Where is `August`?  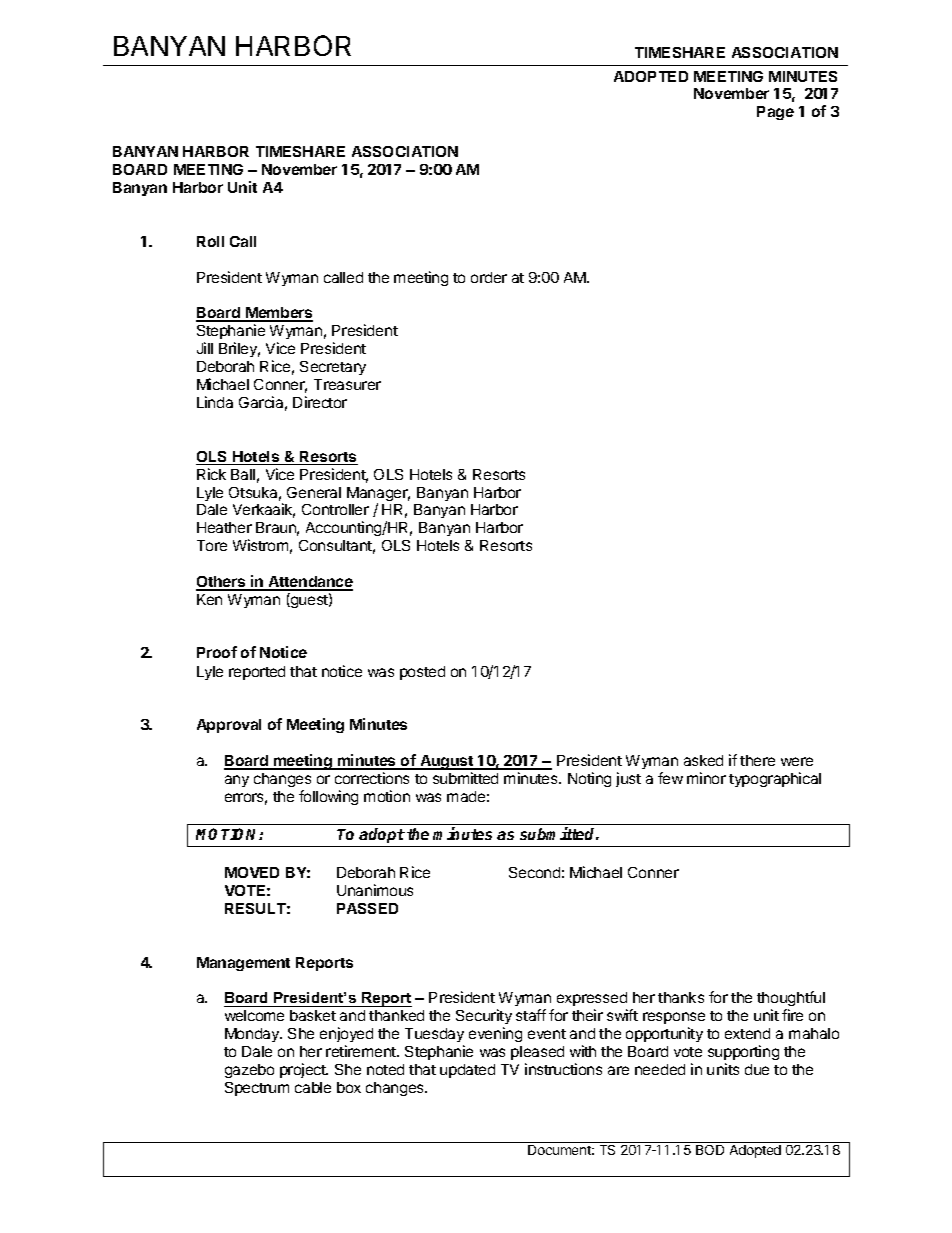
August is located at coordinates (447, 762).
